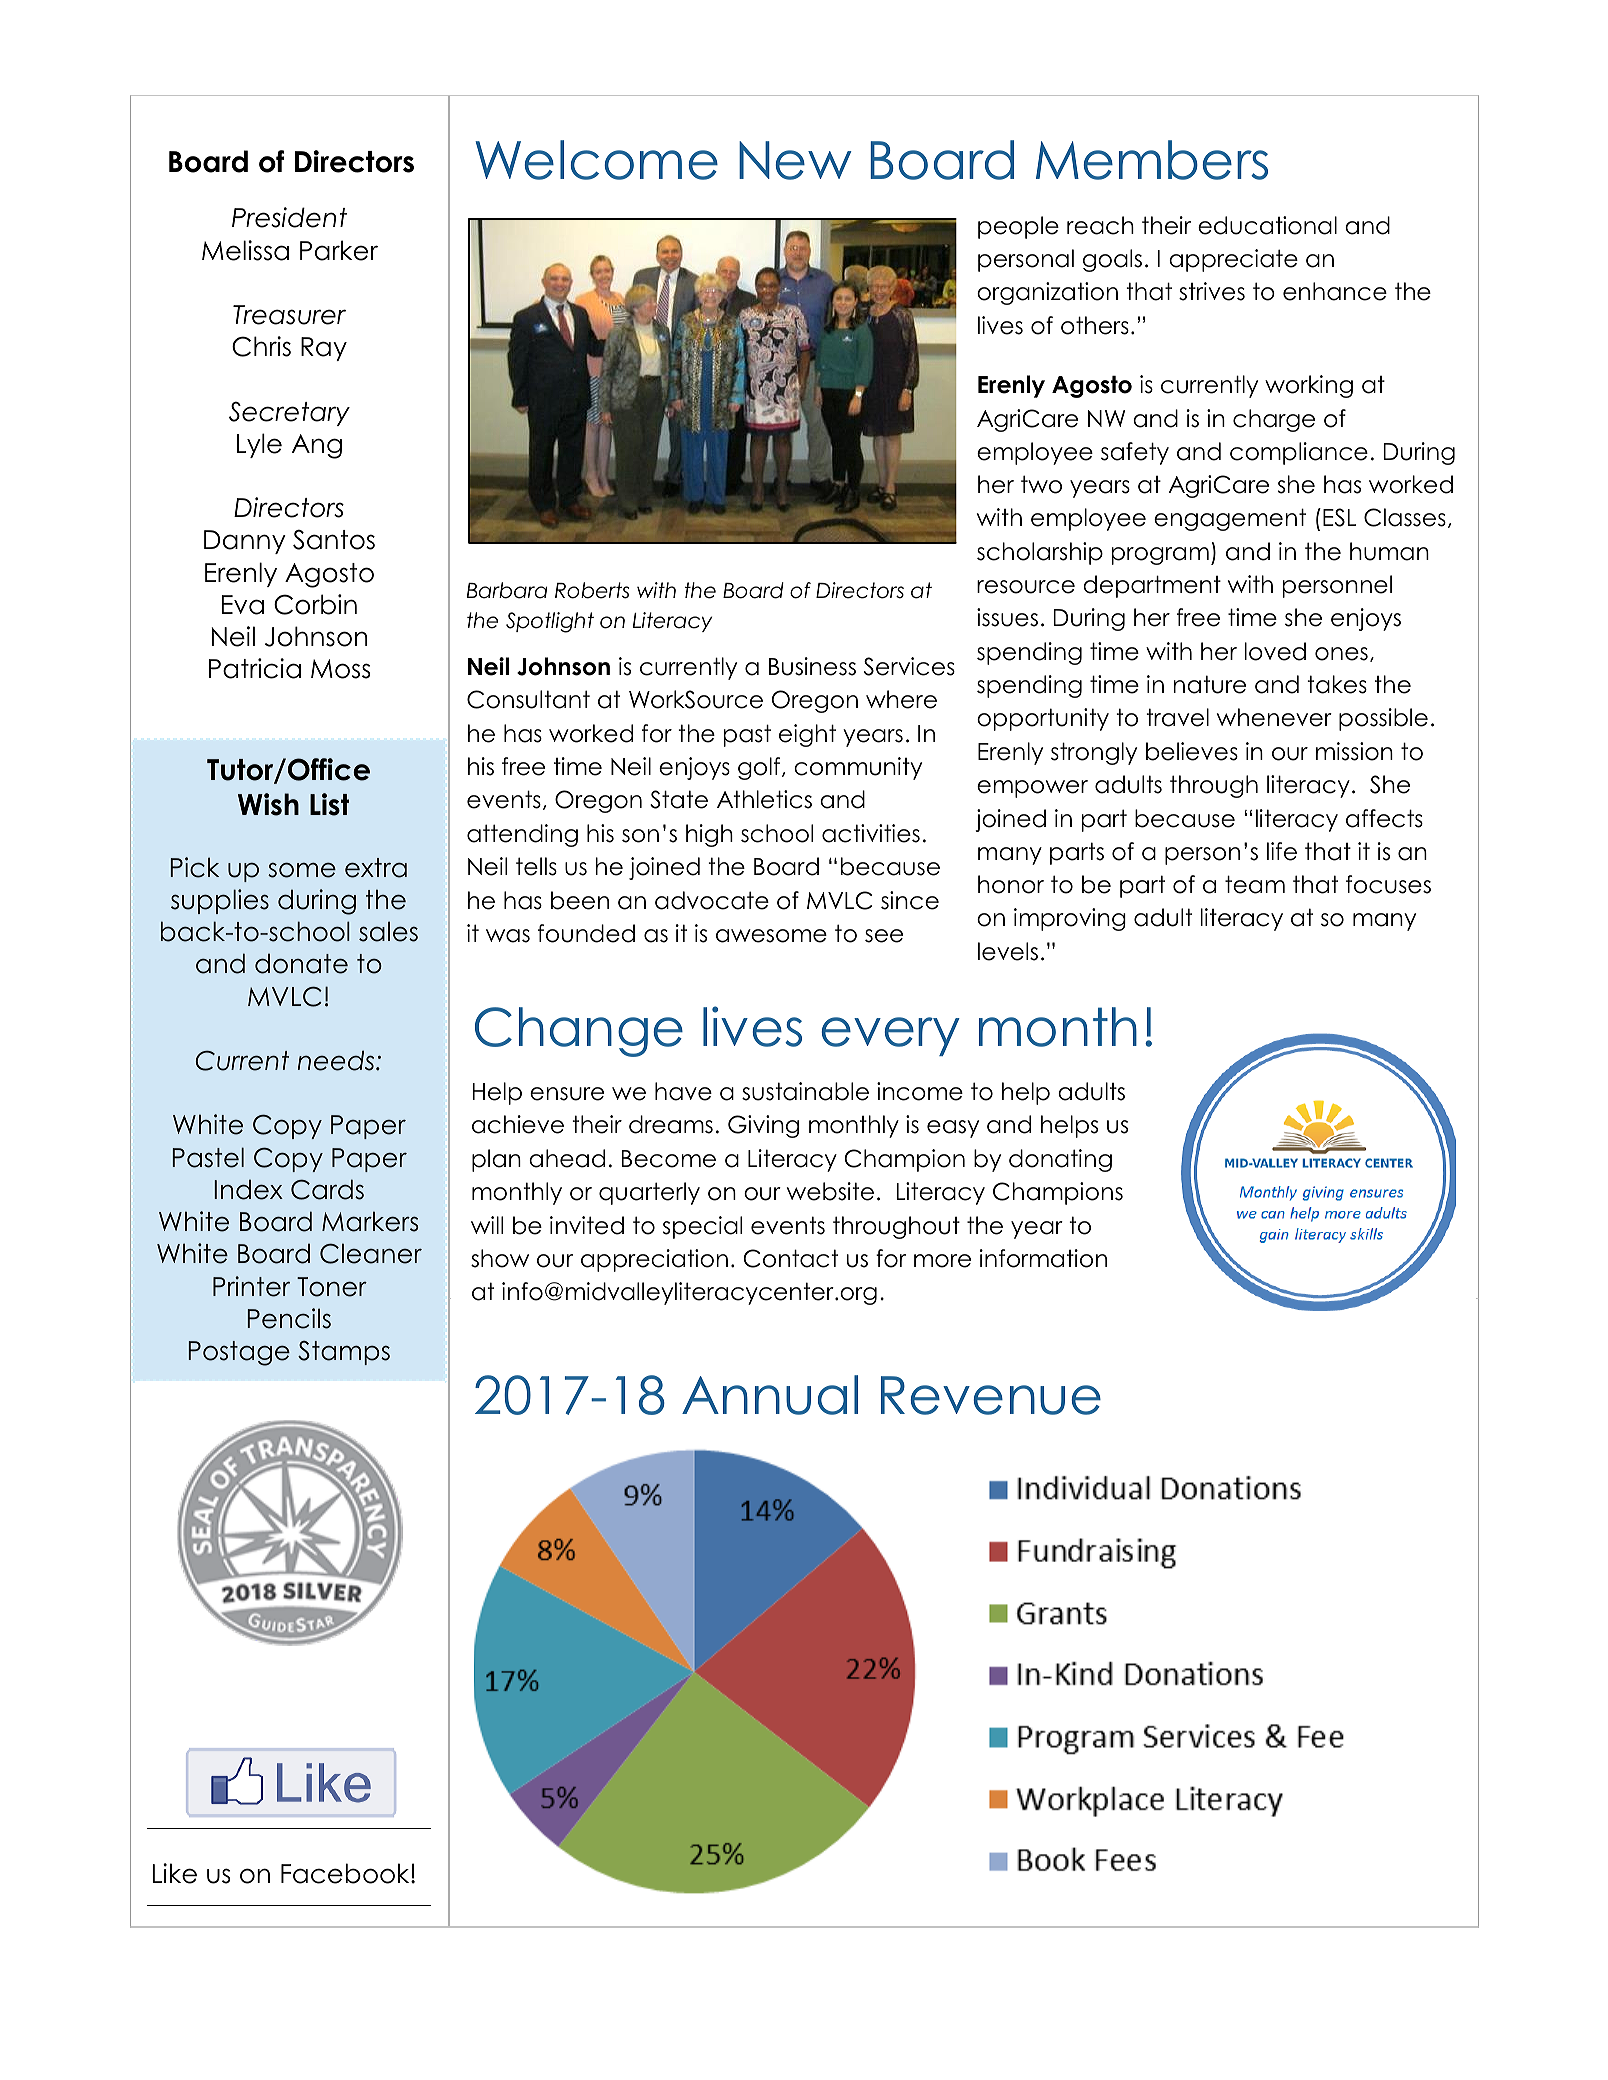  I want to click on website, so click(830, 1191).
